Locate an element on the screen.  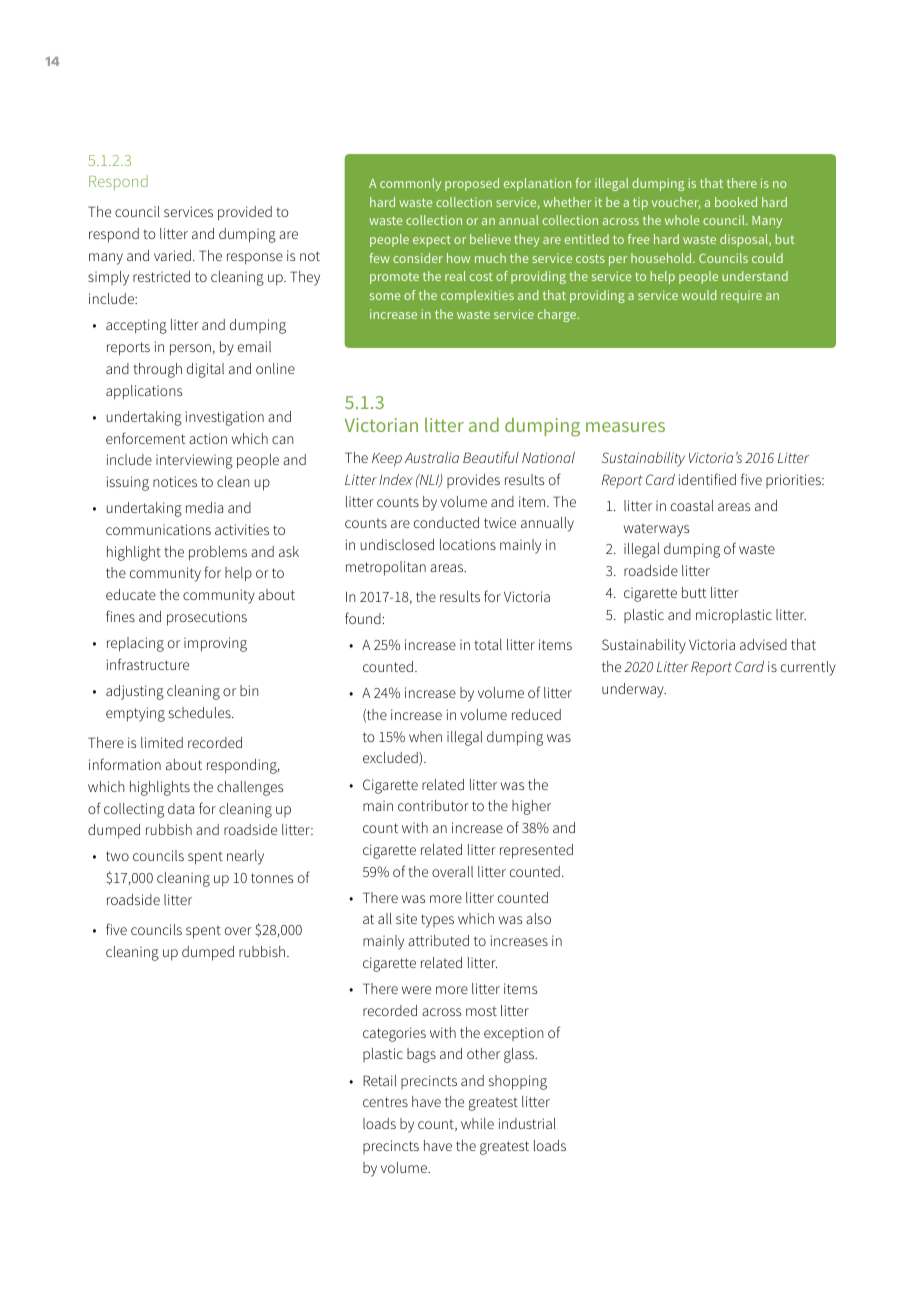
while is located at coordinates (477, 1123).
